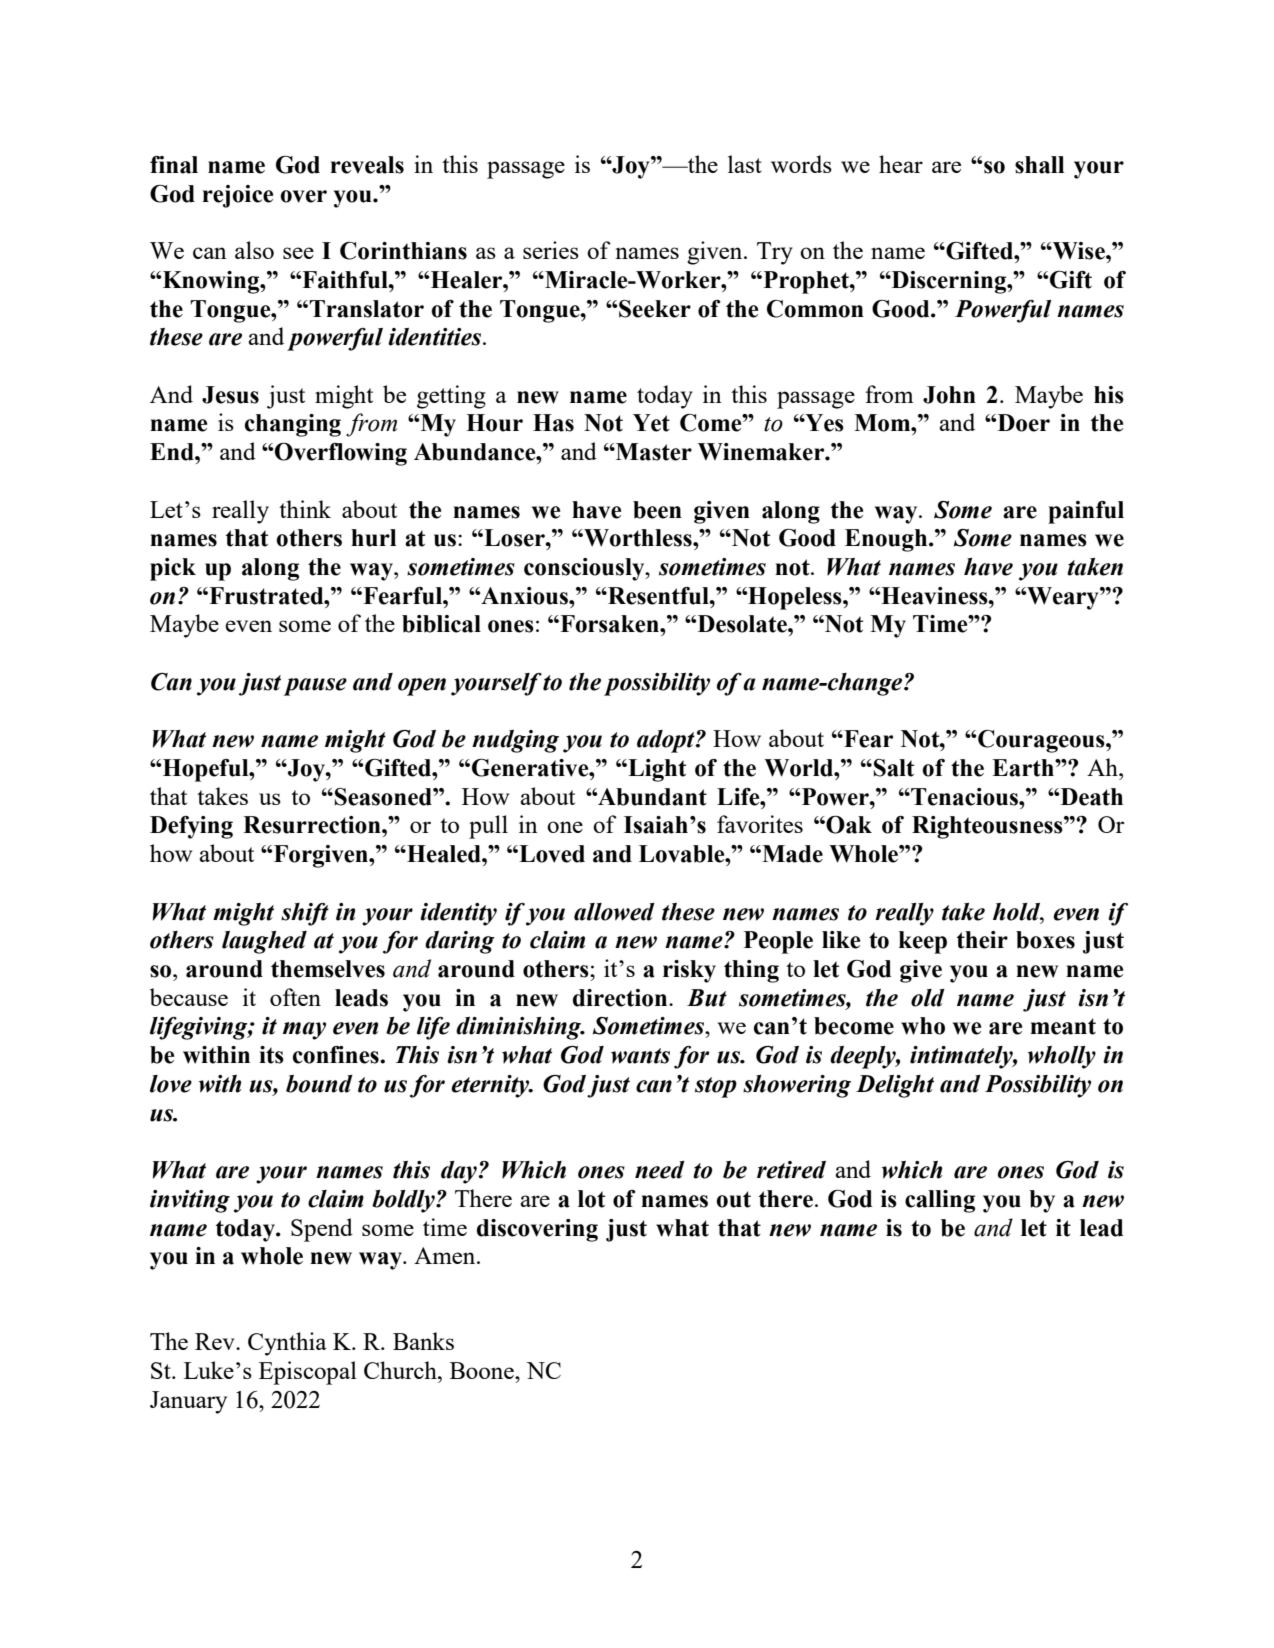 The height and width of the screenshot is (1648, 1274). What do you see at coordinates (1024, 768) in the screenshot?
I see `Earth` at bounding box center [1024, 768].
